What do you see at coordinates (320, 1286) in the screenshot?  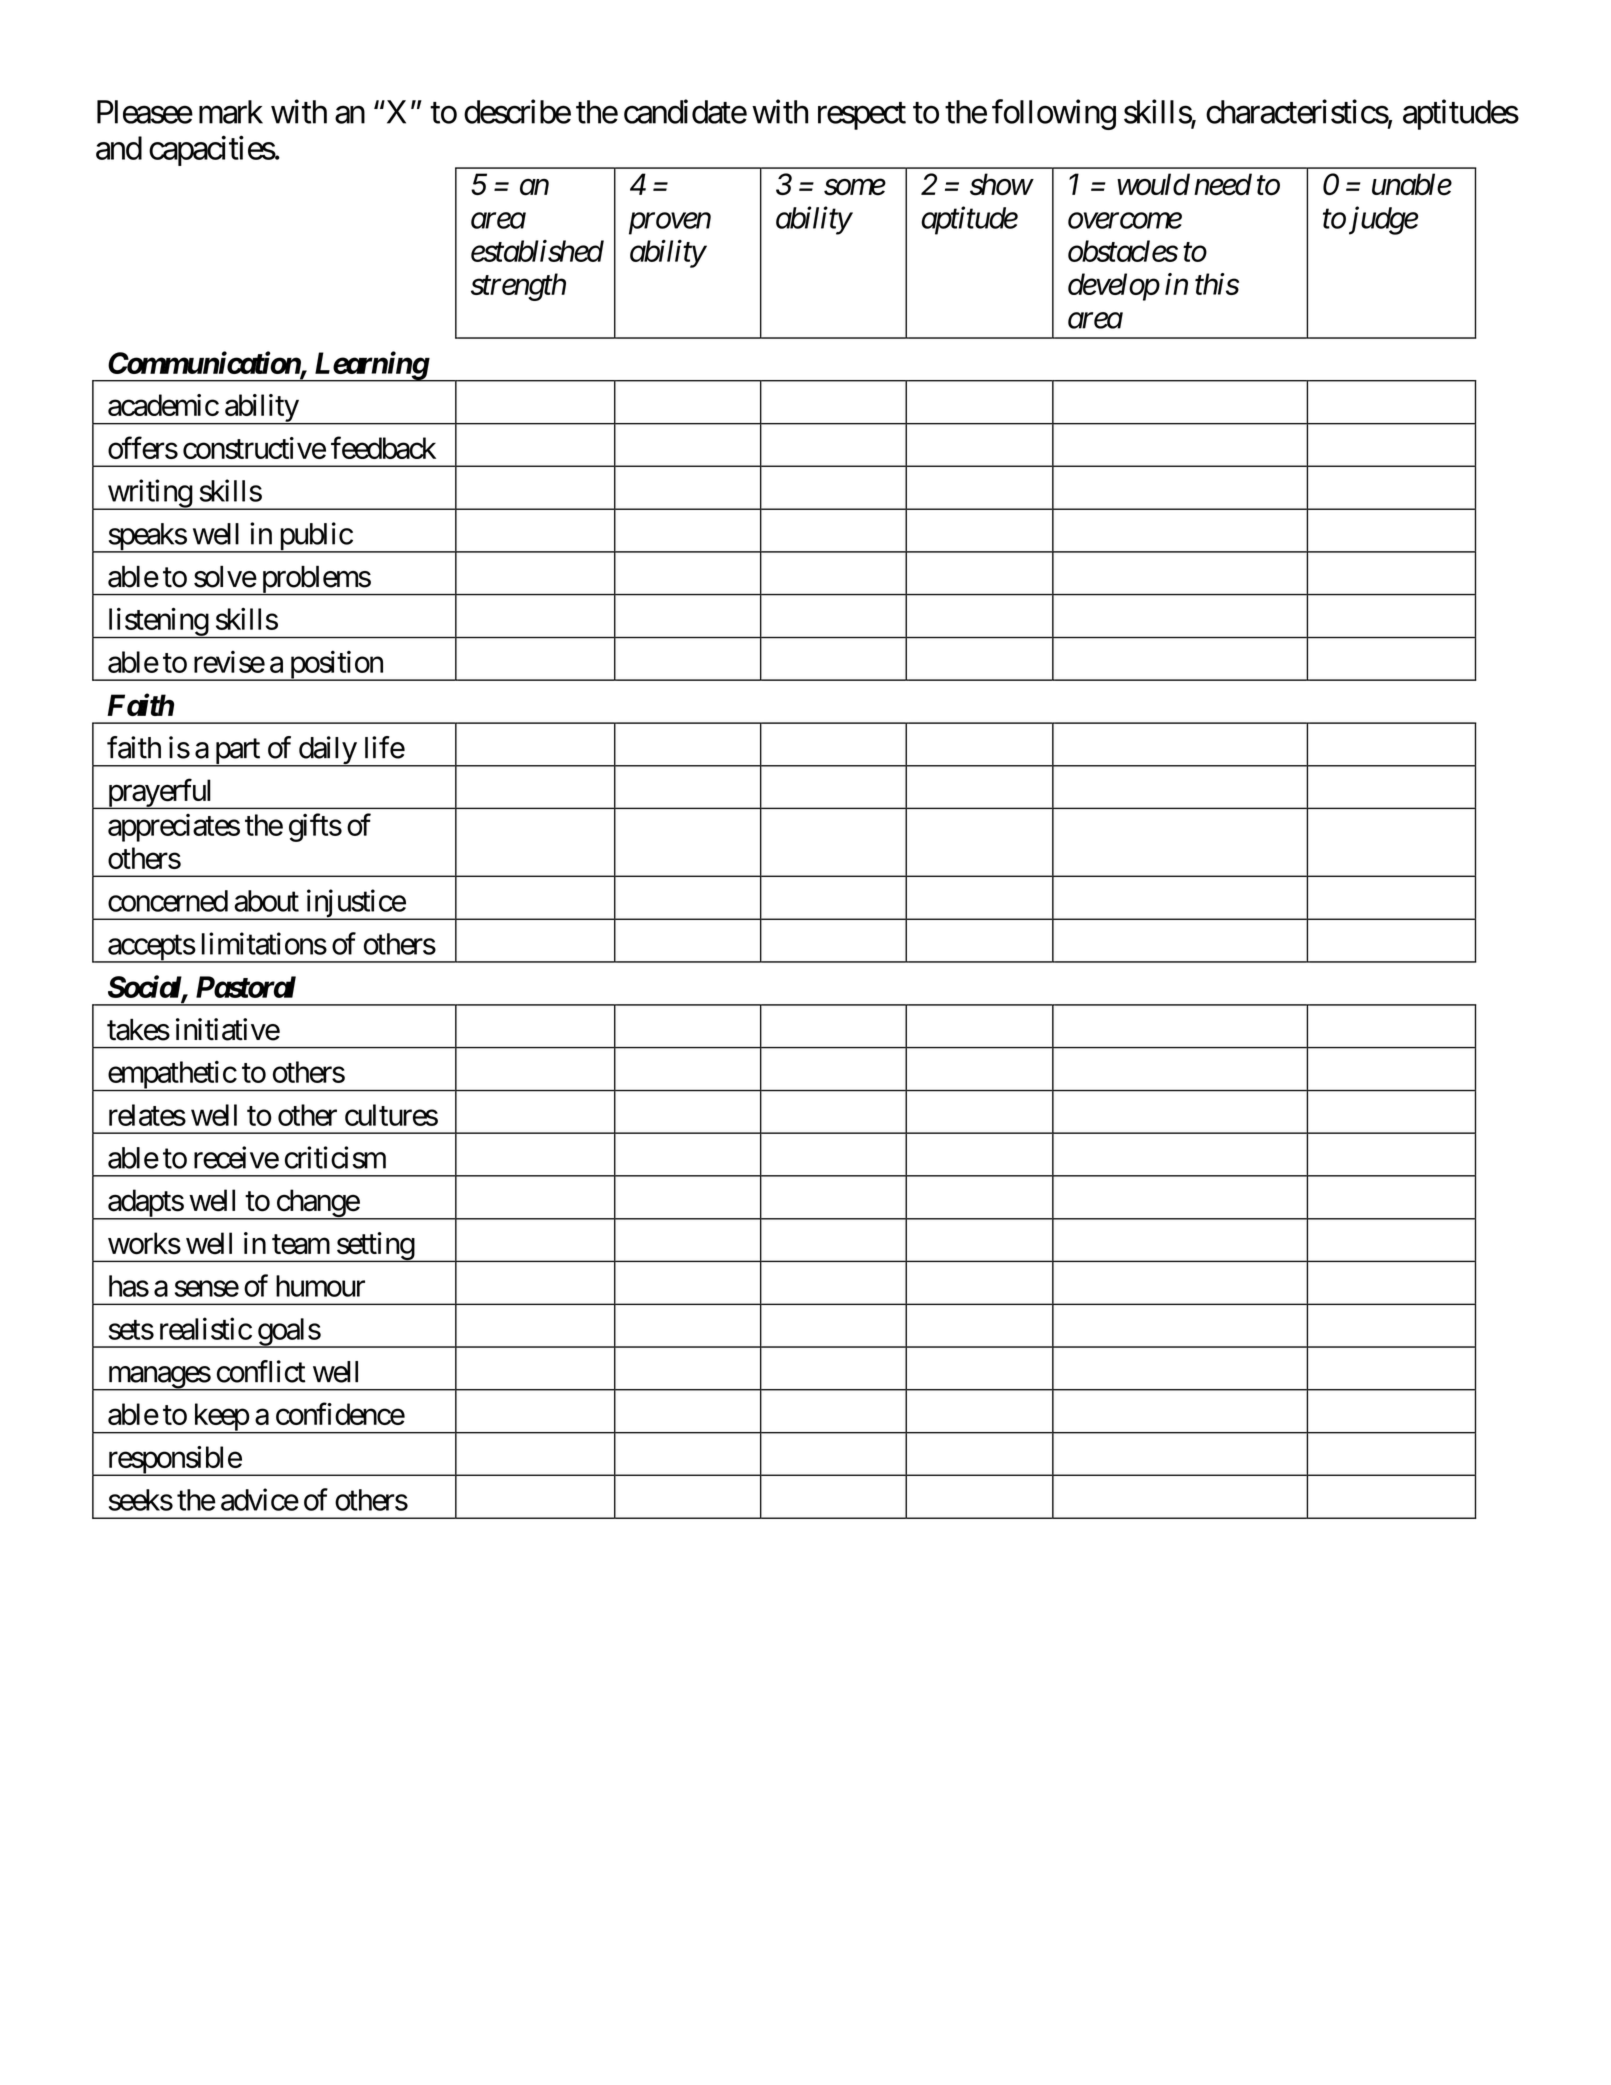 I see `humour` at bounding box center [320, 1286].
